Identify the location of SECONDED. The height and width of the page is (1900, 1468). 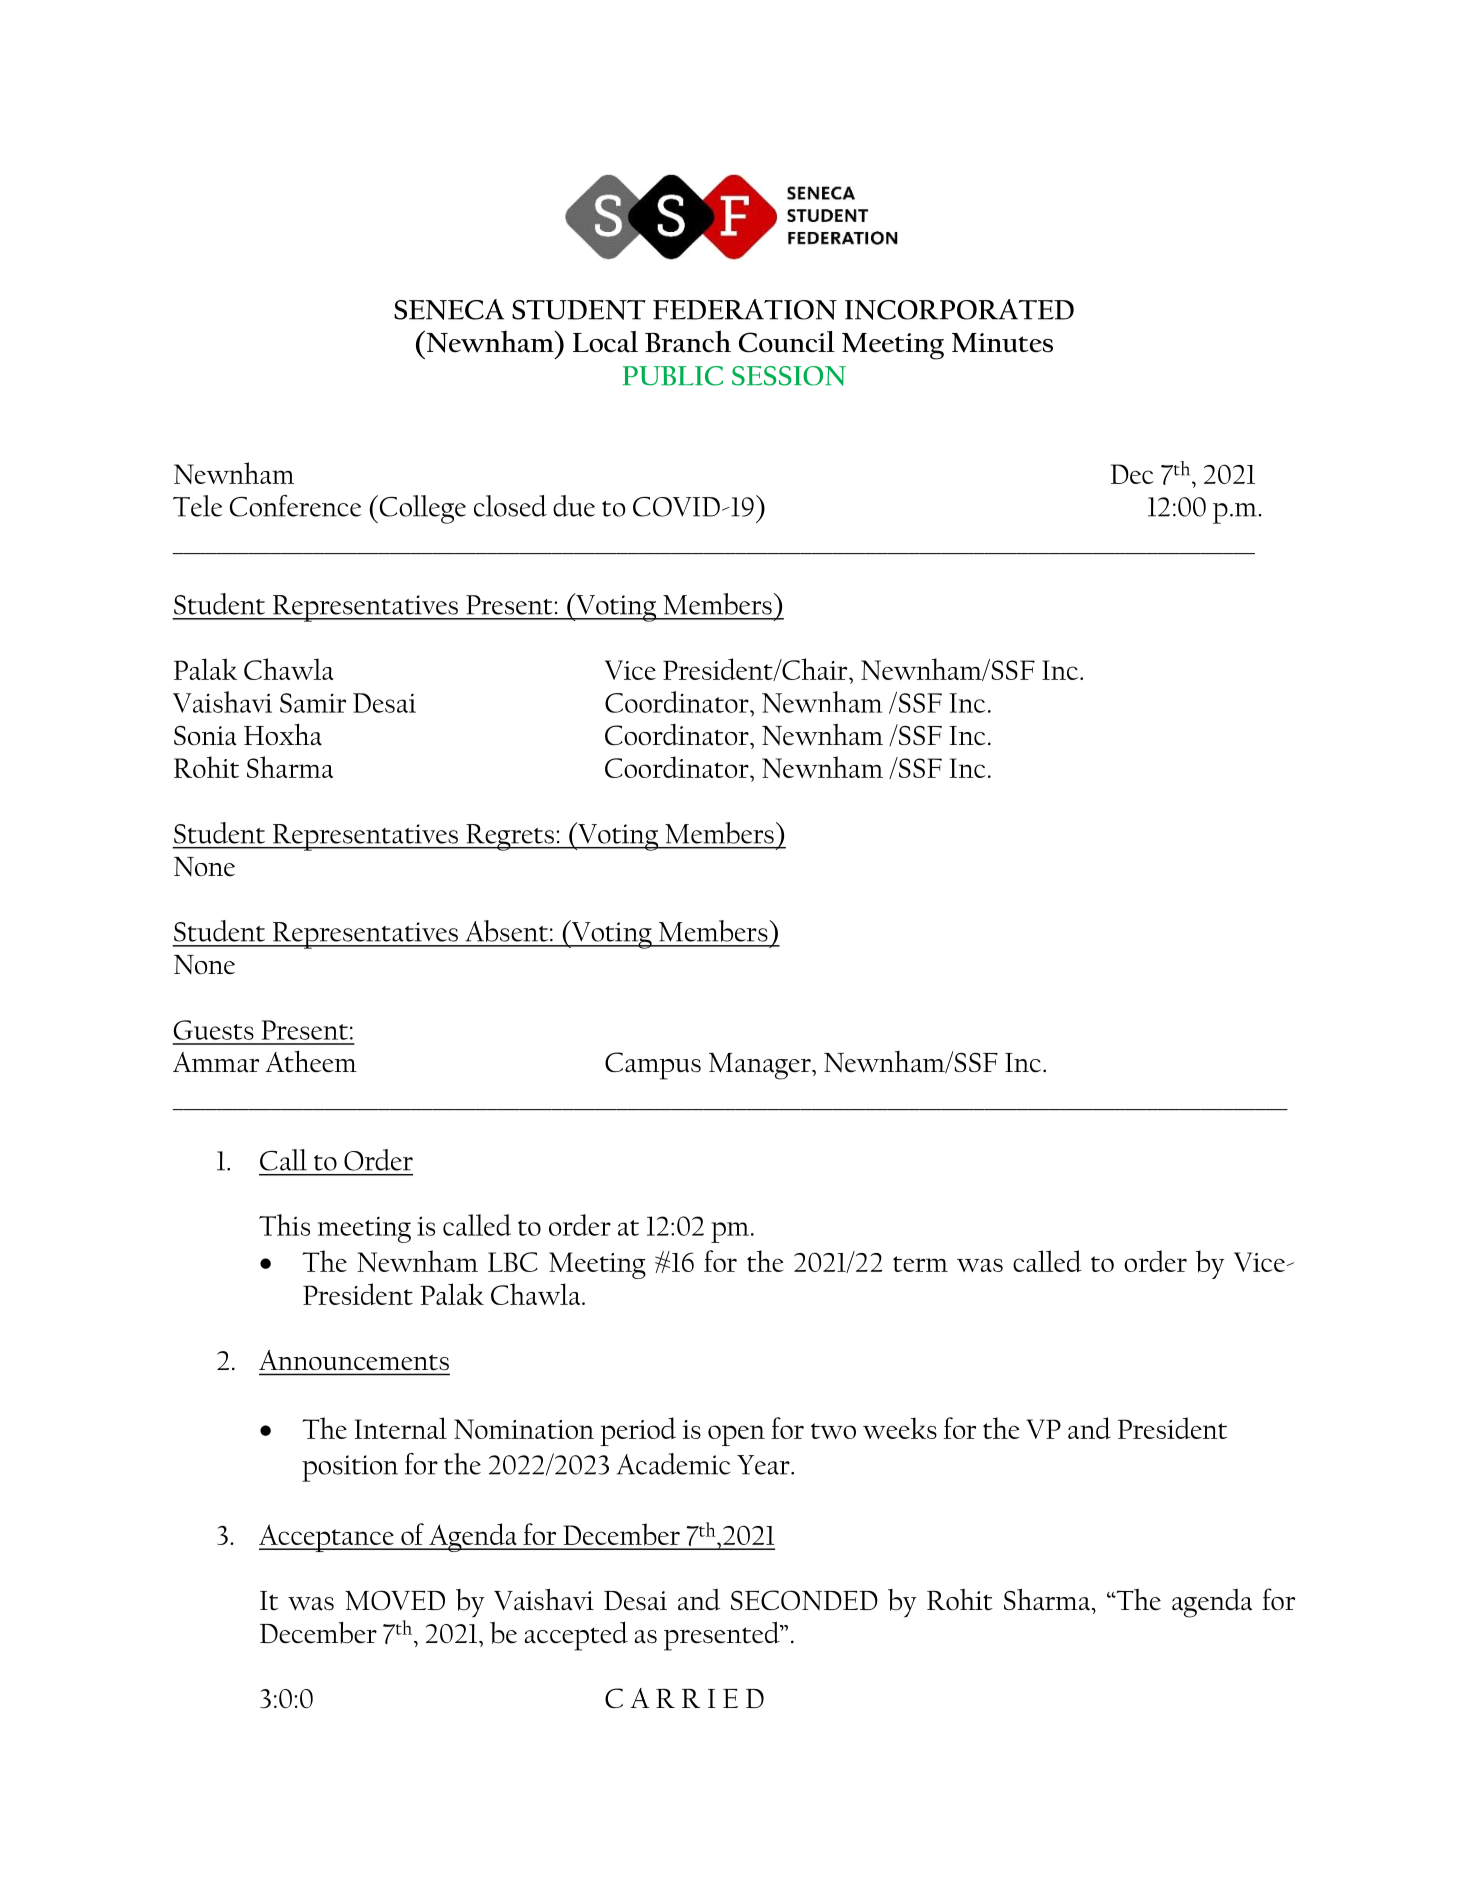
(804, 1600).
